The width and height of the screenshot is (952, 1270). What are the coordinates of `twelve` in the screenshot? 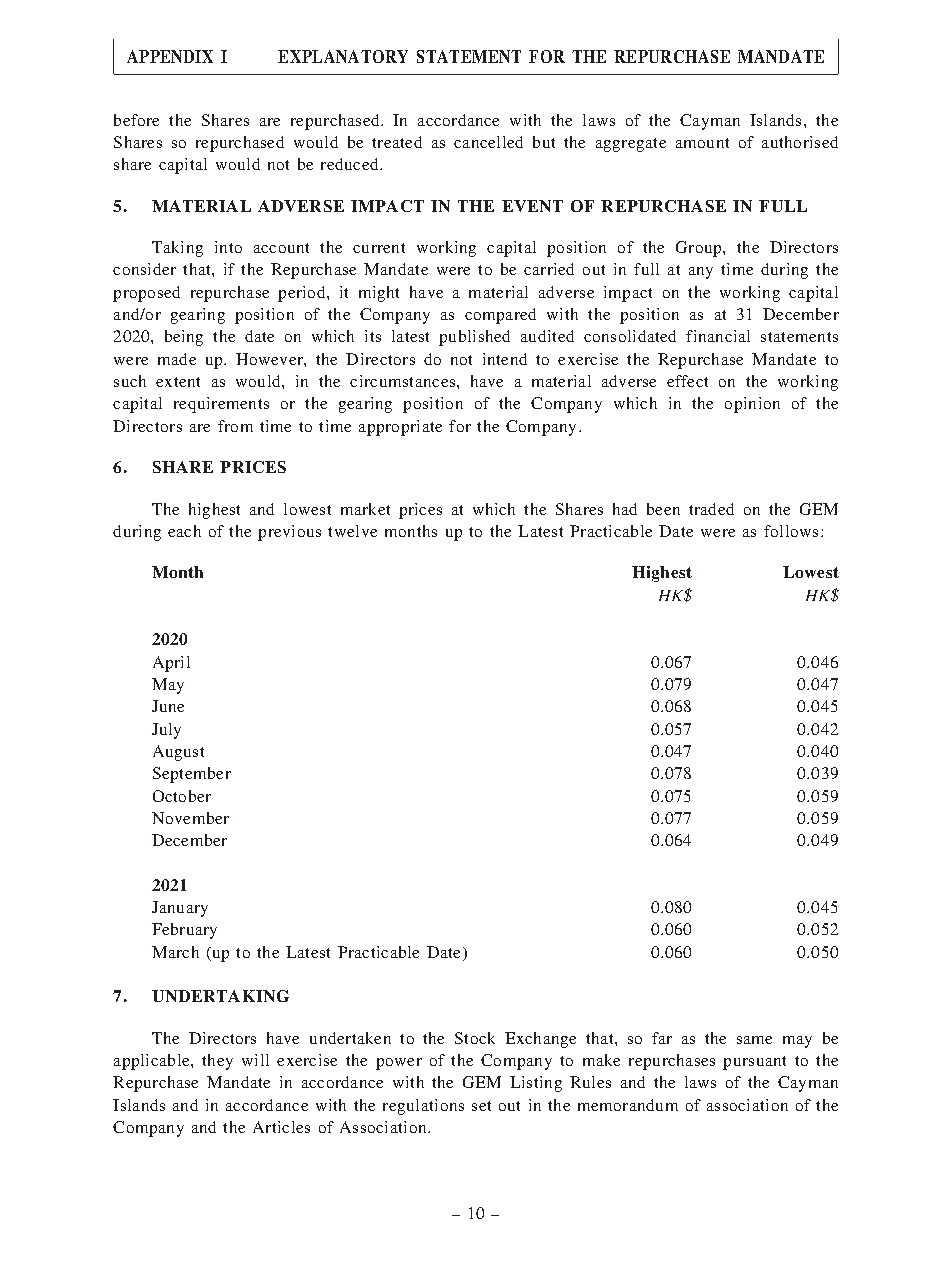 It's located at (352, 531).
